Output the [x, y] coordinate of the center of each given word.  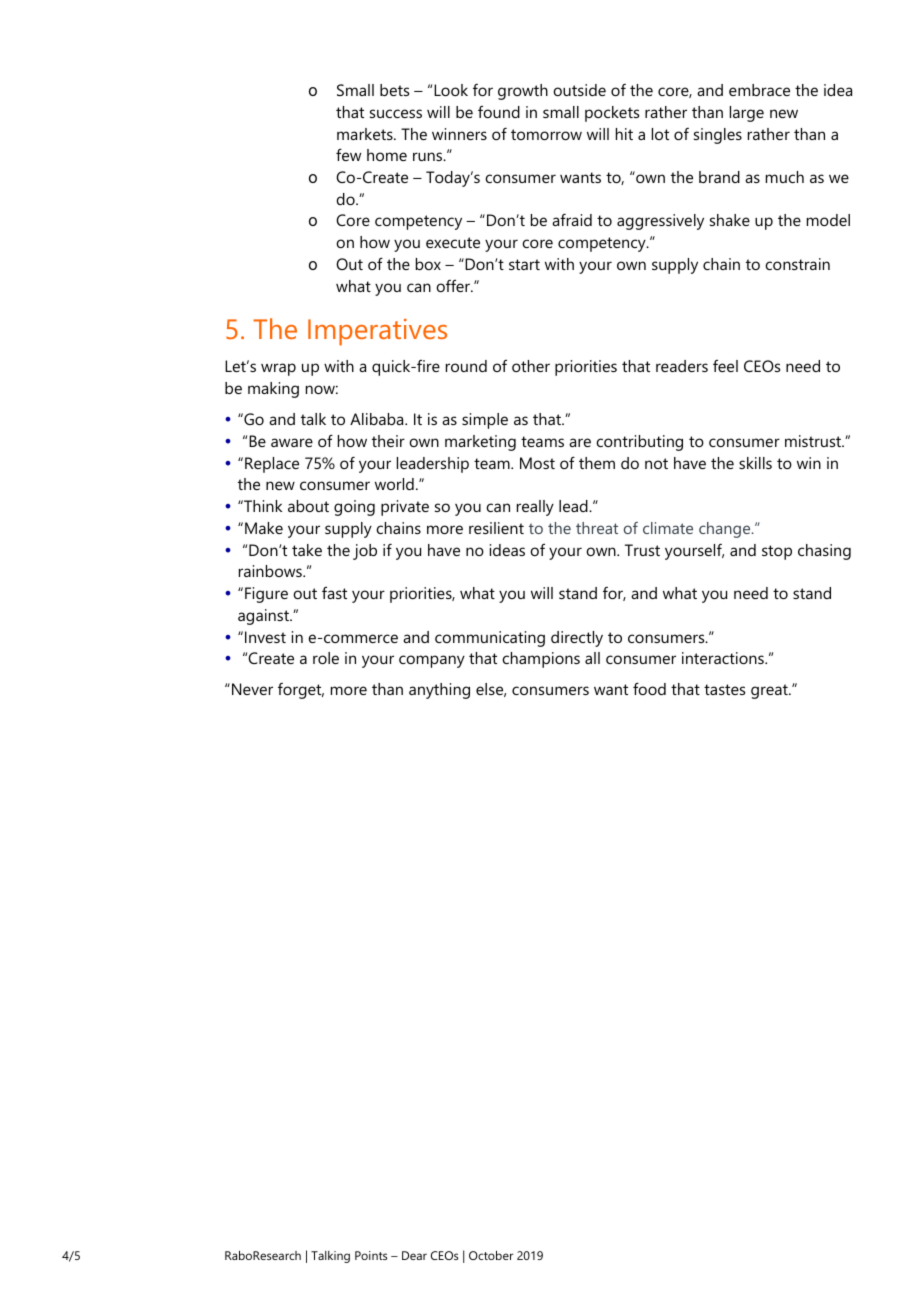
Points [371, 1255]
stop [777, 552]
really [535, 508]
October [491, 1255]
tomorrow [546, 134]
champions [541, 660]
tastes [724, 689]
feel [725, 365]
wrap [278, 369]
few [348, 154]
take [307, 550]
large [747, 114]
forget [301, 691]
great [770, 691]
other [531, 366]
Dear [414, 1255]
